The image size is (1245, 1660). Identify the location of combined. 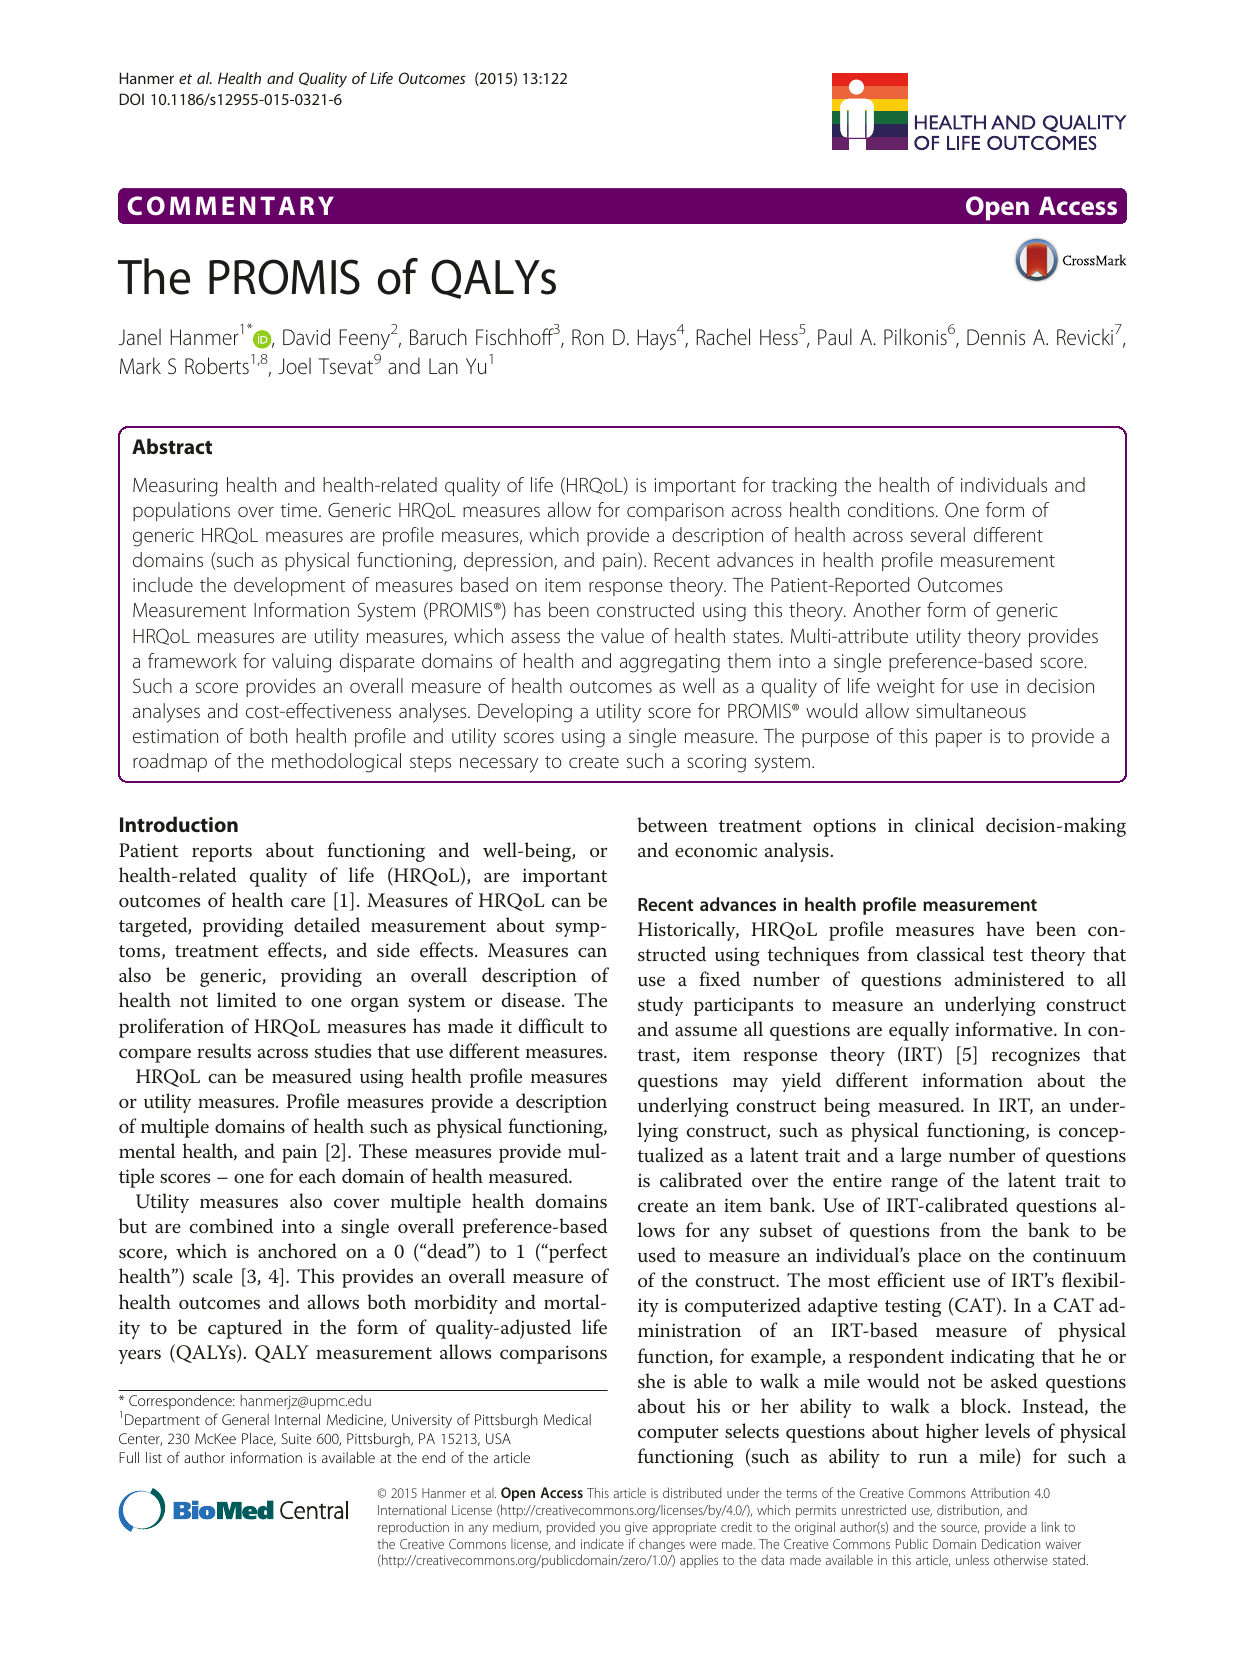
(231, 1226).
